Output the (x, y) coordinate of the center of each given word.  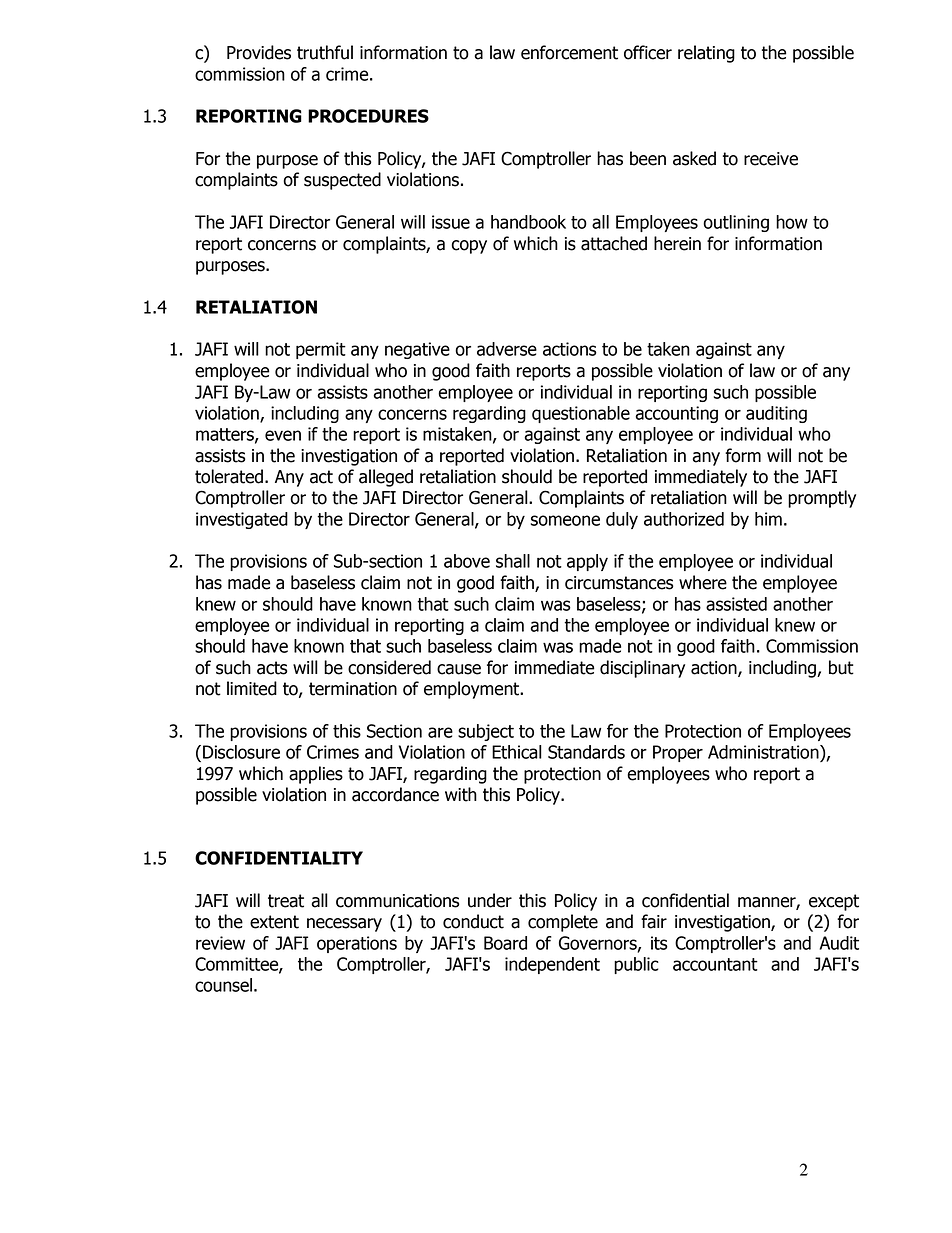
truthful (325, 52)
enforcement (569, 52)
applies (316, 775)
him (768, 519)
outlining (736, 223)
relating (706, 54)
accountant (715, 964)
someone (565, 520)
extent (274, 922)
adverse (507, 349)
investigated (242, 520)
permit (321, 350)
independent (552, 965)
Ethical (517, 752)
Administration (764, 752)
